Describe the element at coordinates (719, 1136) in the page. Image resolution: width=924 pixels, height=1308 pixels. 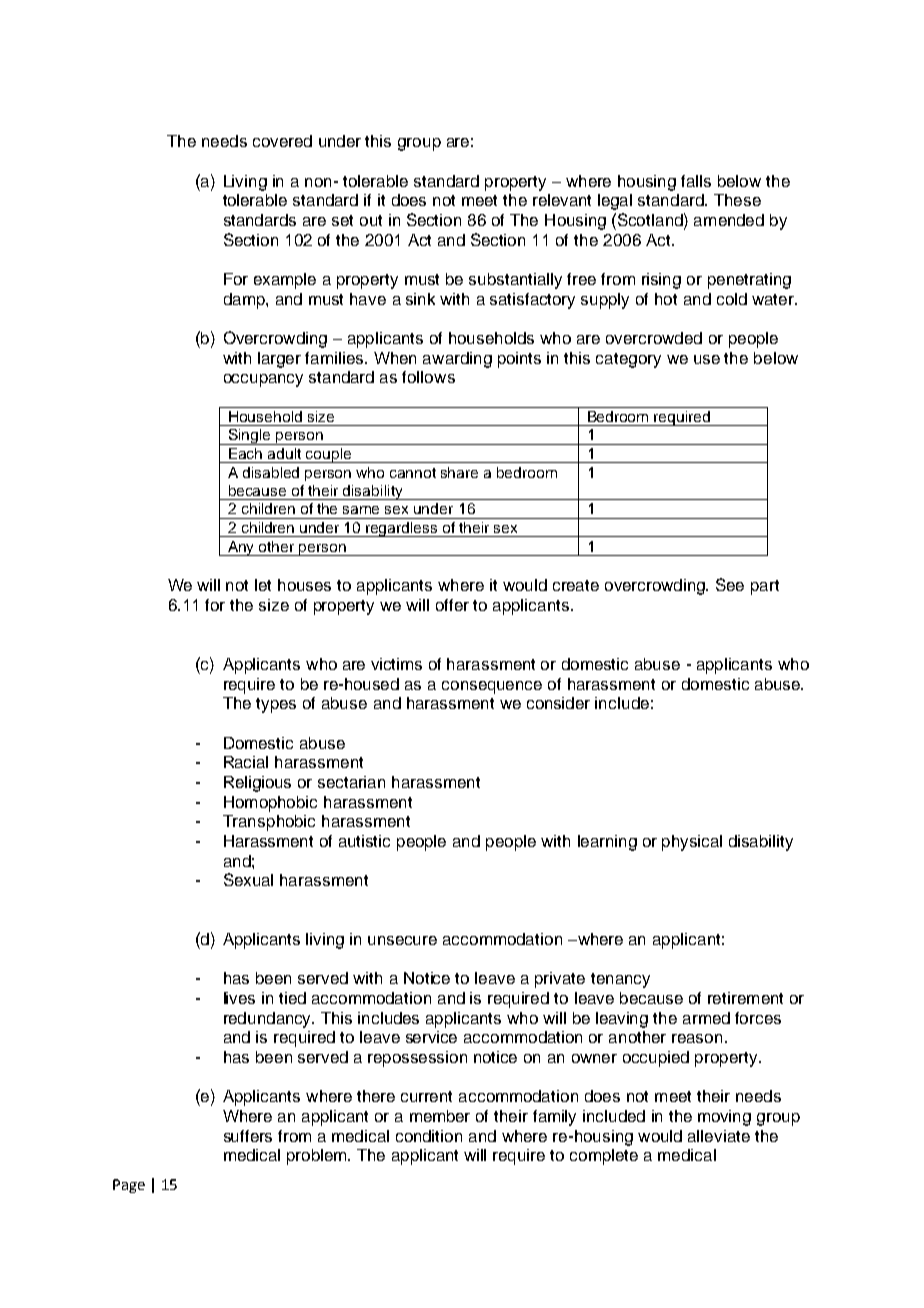
I see `alleviate` at that location.
